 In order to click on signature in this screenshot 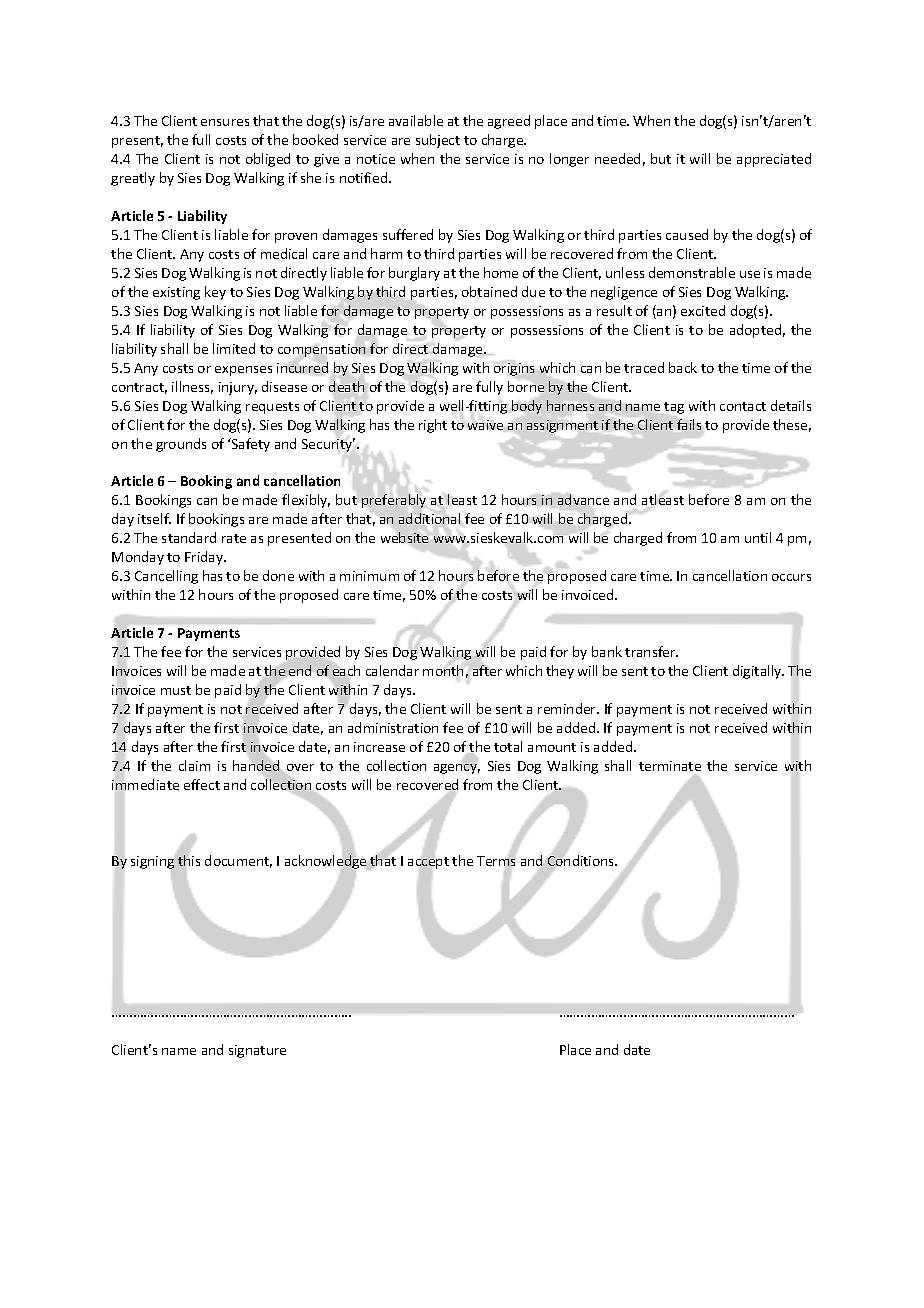, I will do `click(257, 1051)`.
